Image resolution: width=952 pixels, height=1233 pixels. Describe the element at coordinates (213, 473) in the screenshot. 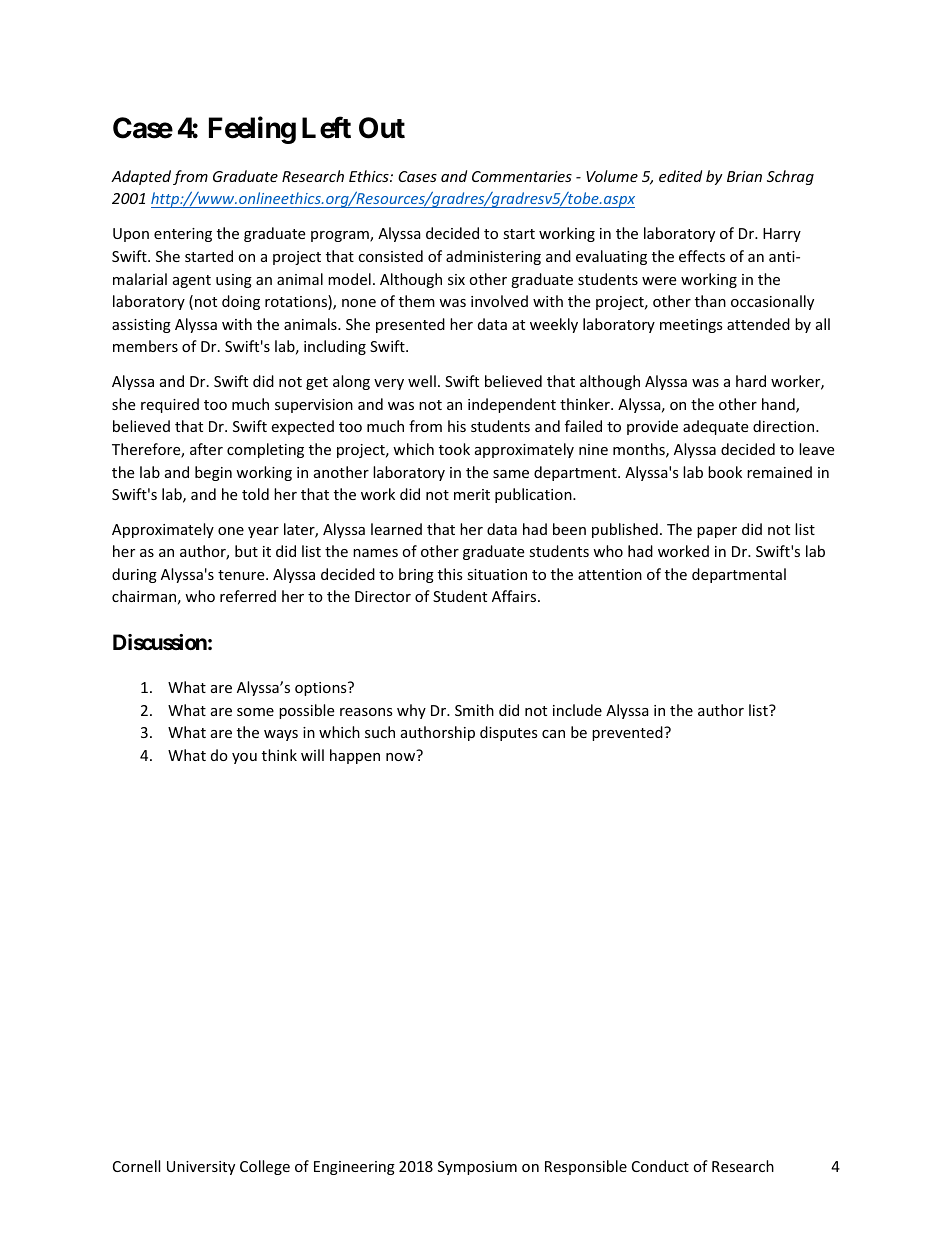

I see `begin` at that location.
